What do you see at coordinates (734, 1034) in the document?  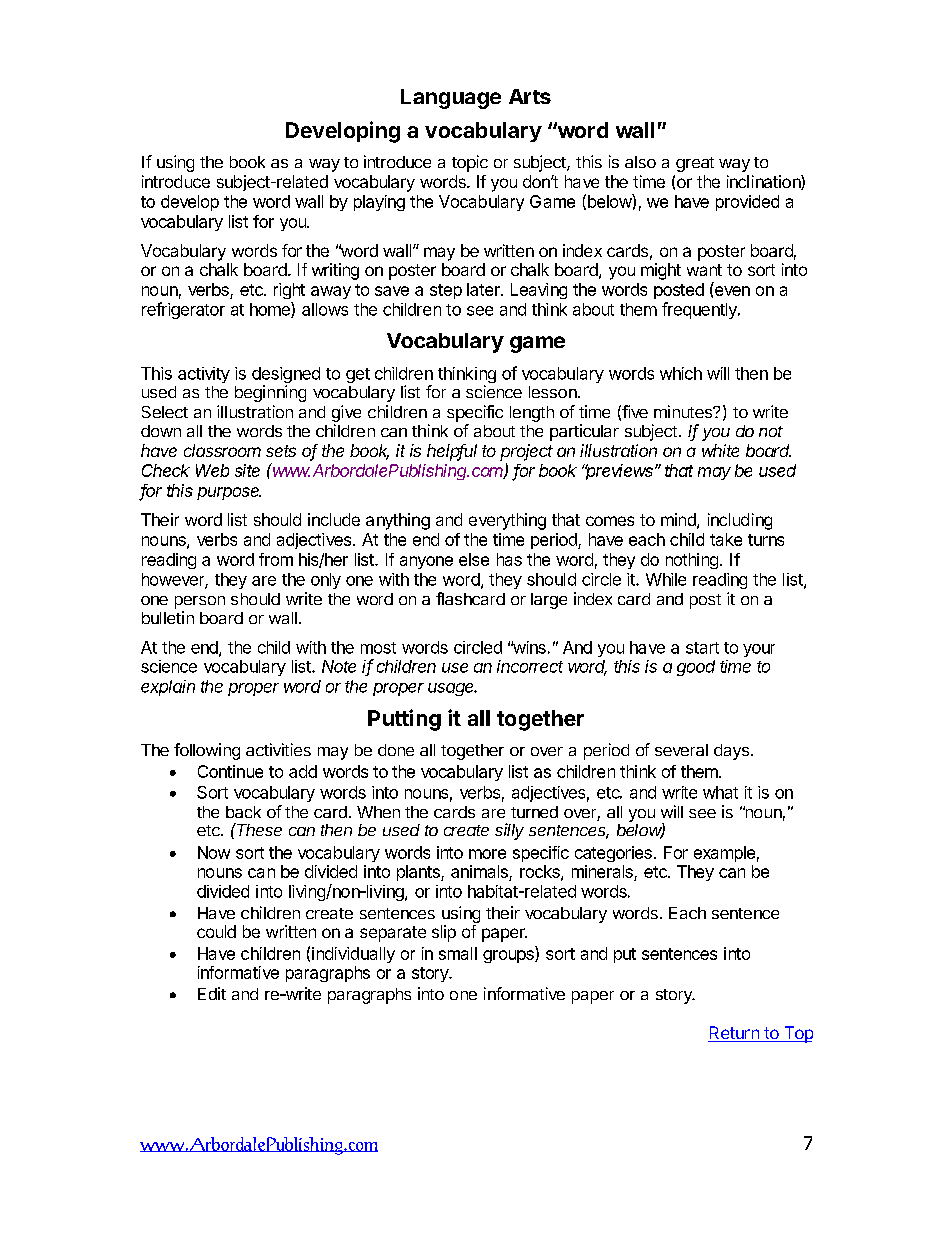 I see `Return` at bounding box center [734, 1034].
